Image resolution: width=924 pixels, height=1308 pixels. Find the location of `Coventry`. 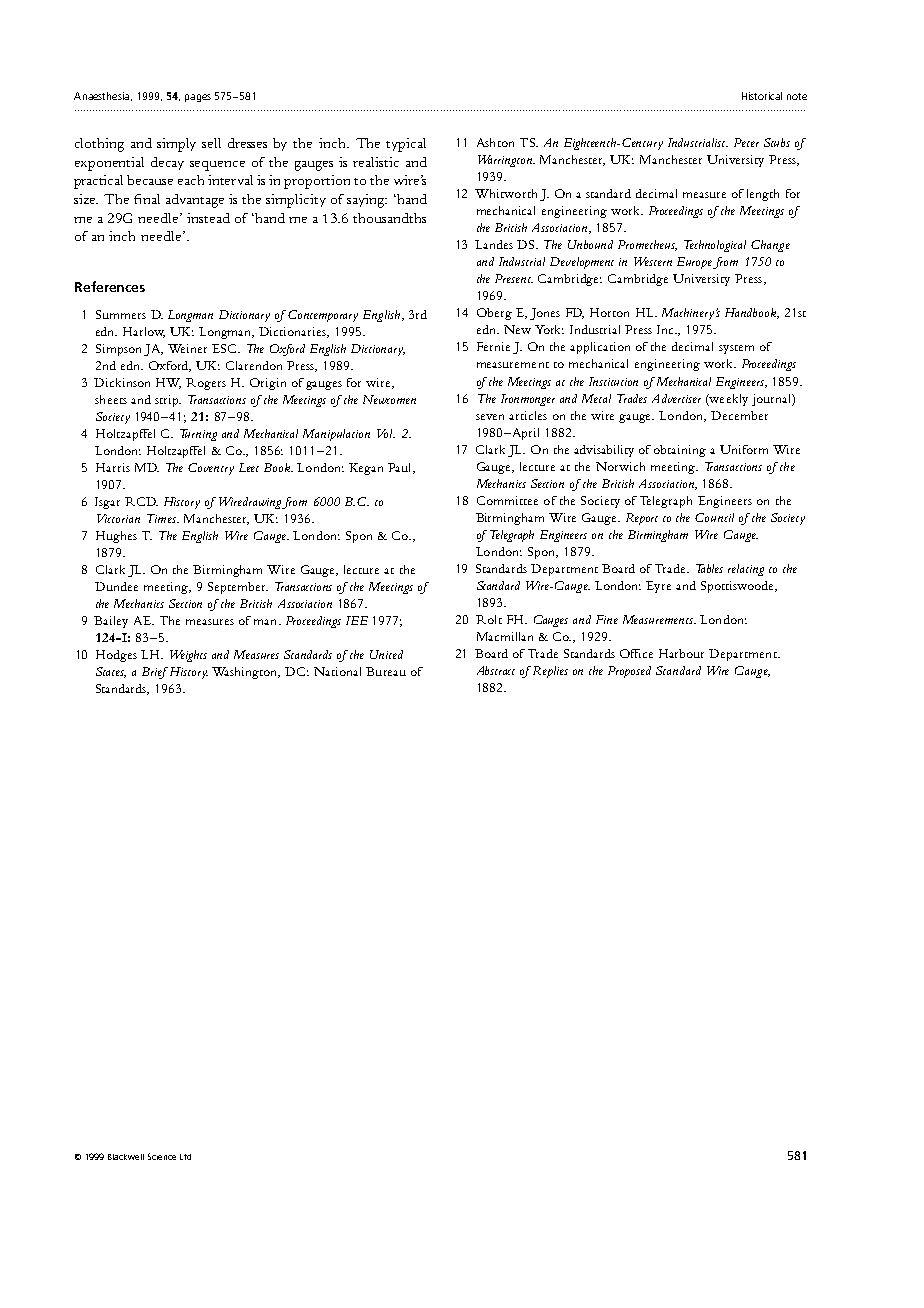

Coventry is located at coordinates (211, 469).
